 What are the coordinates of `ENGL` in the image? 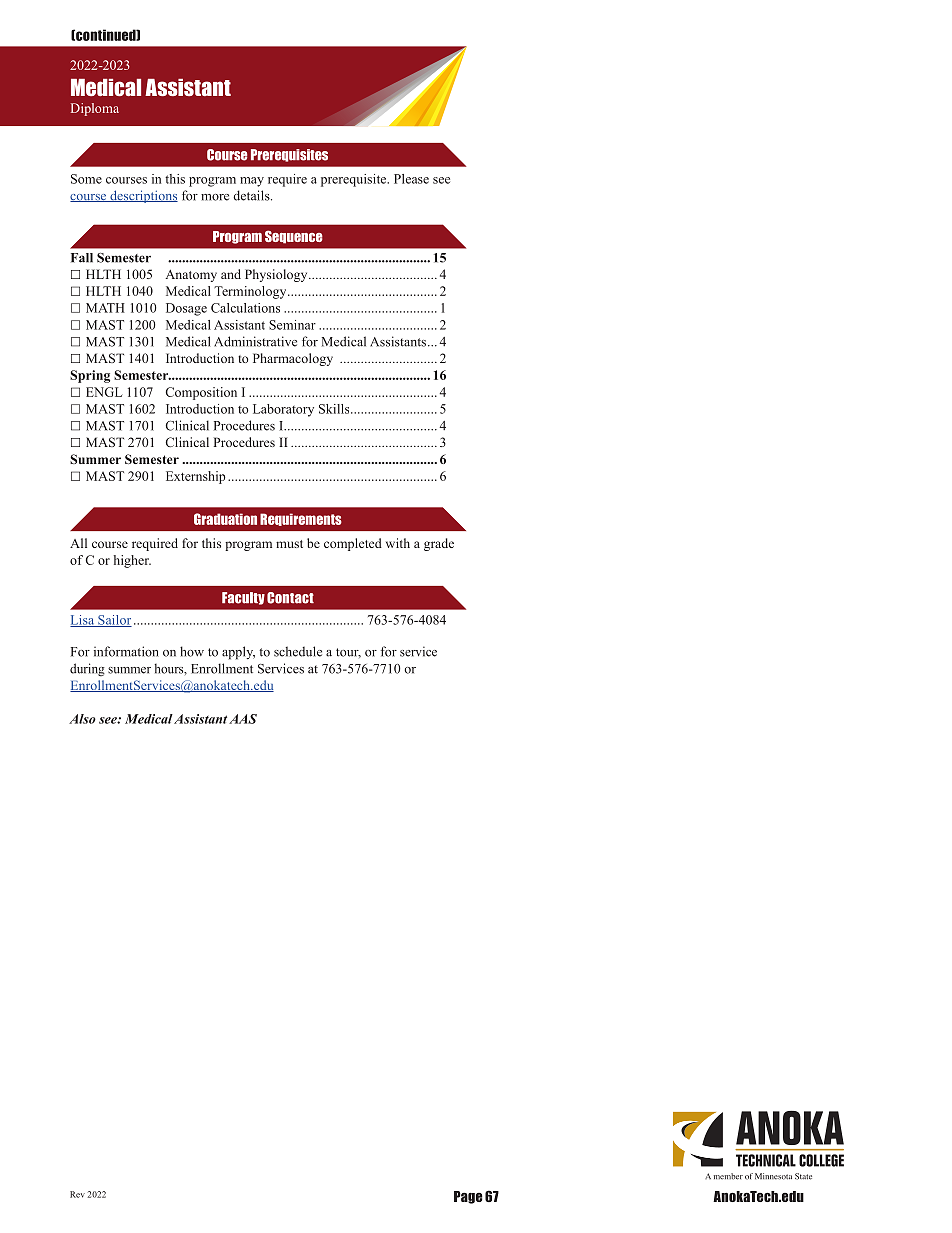 It's located at (104, 392).
